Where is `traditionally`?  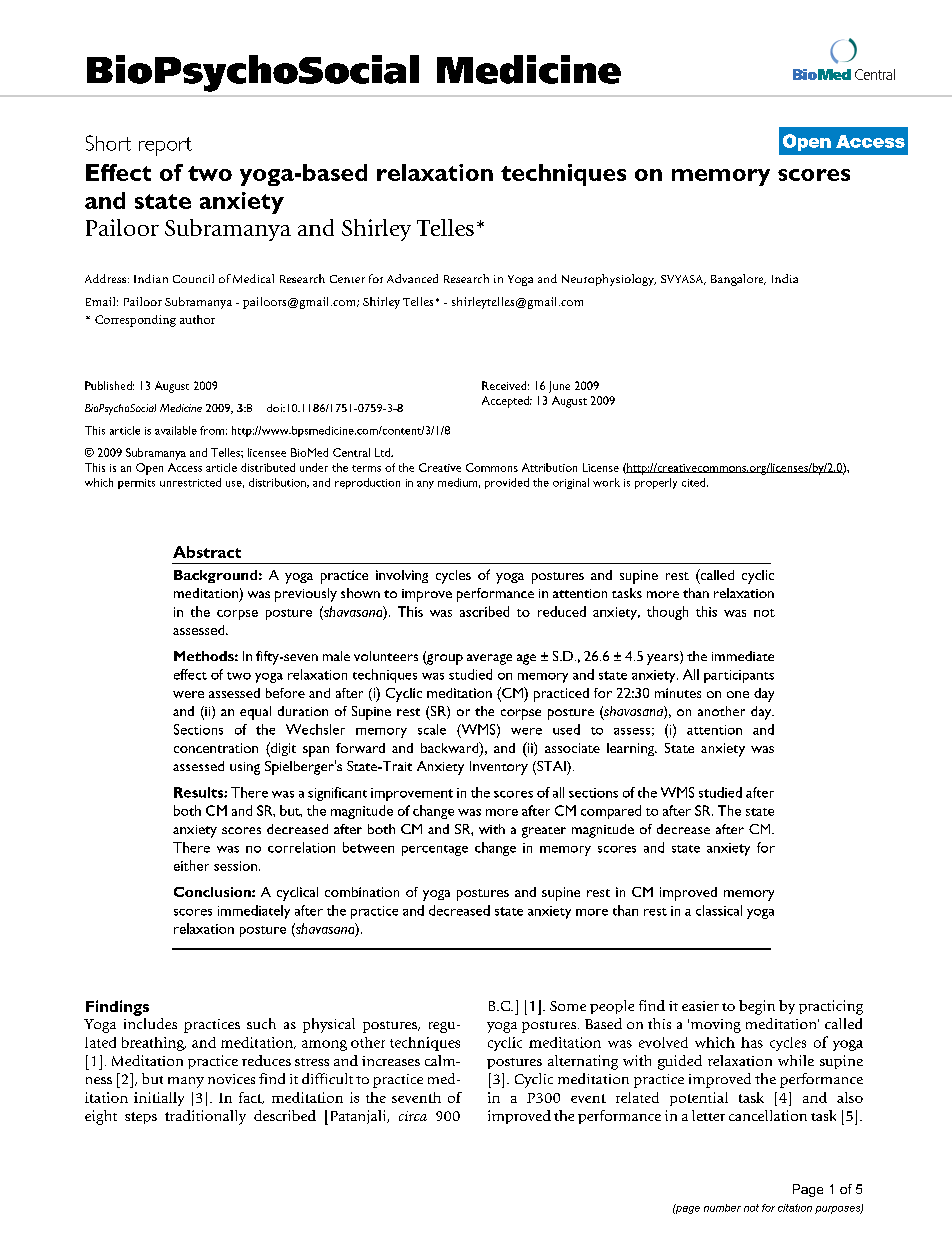 traditionally is located at coordinates (205, 1117).
